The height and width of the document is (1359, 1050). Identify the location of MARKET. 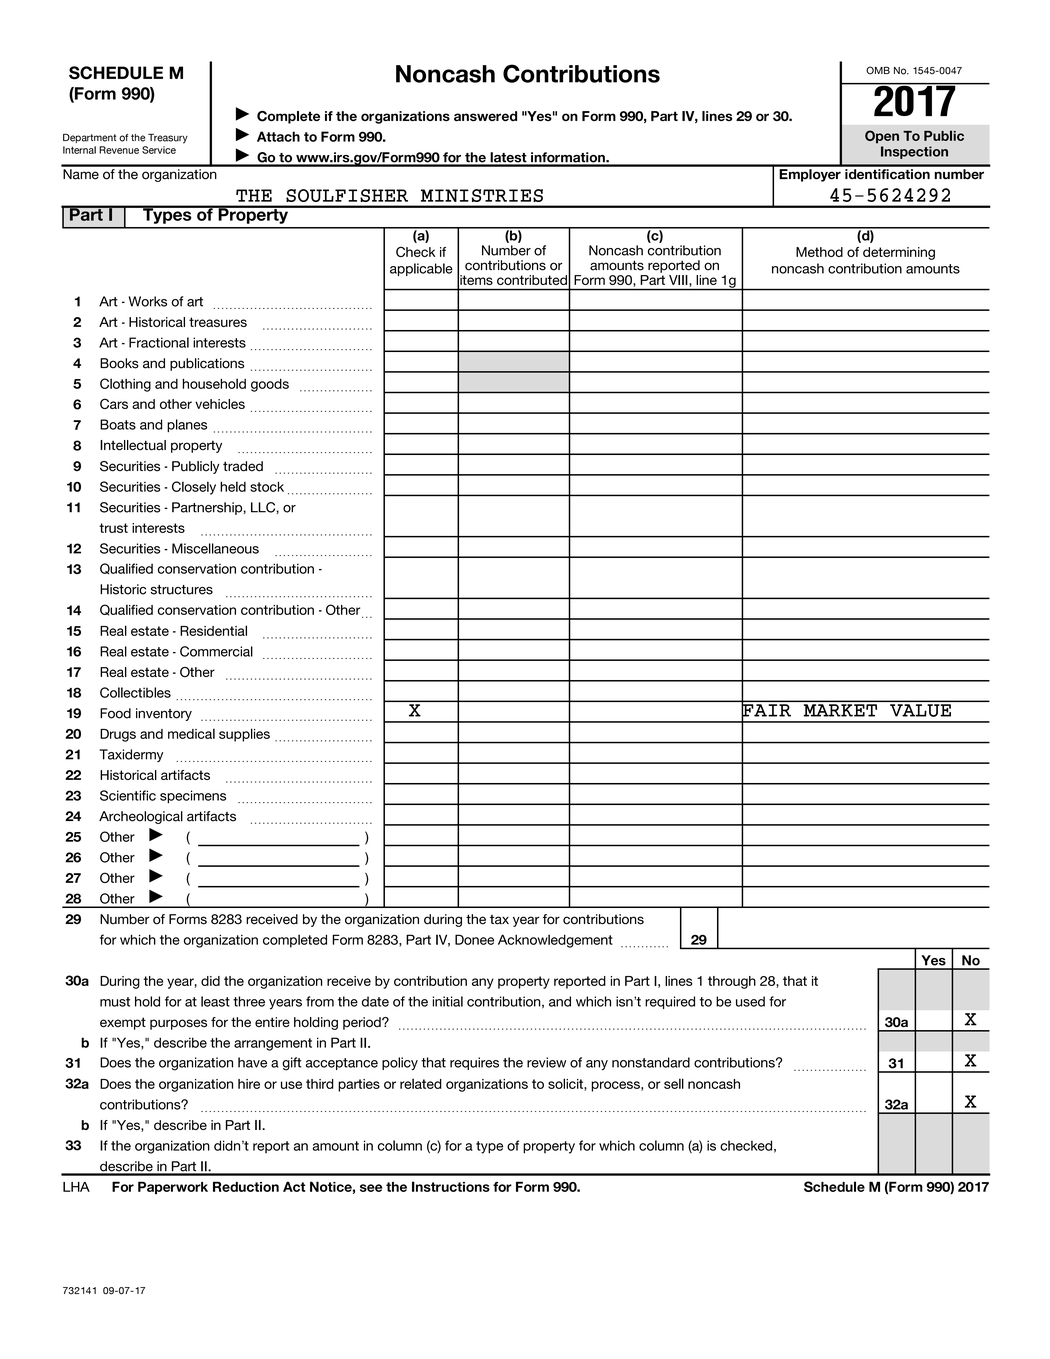
(840, 710).
